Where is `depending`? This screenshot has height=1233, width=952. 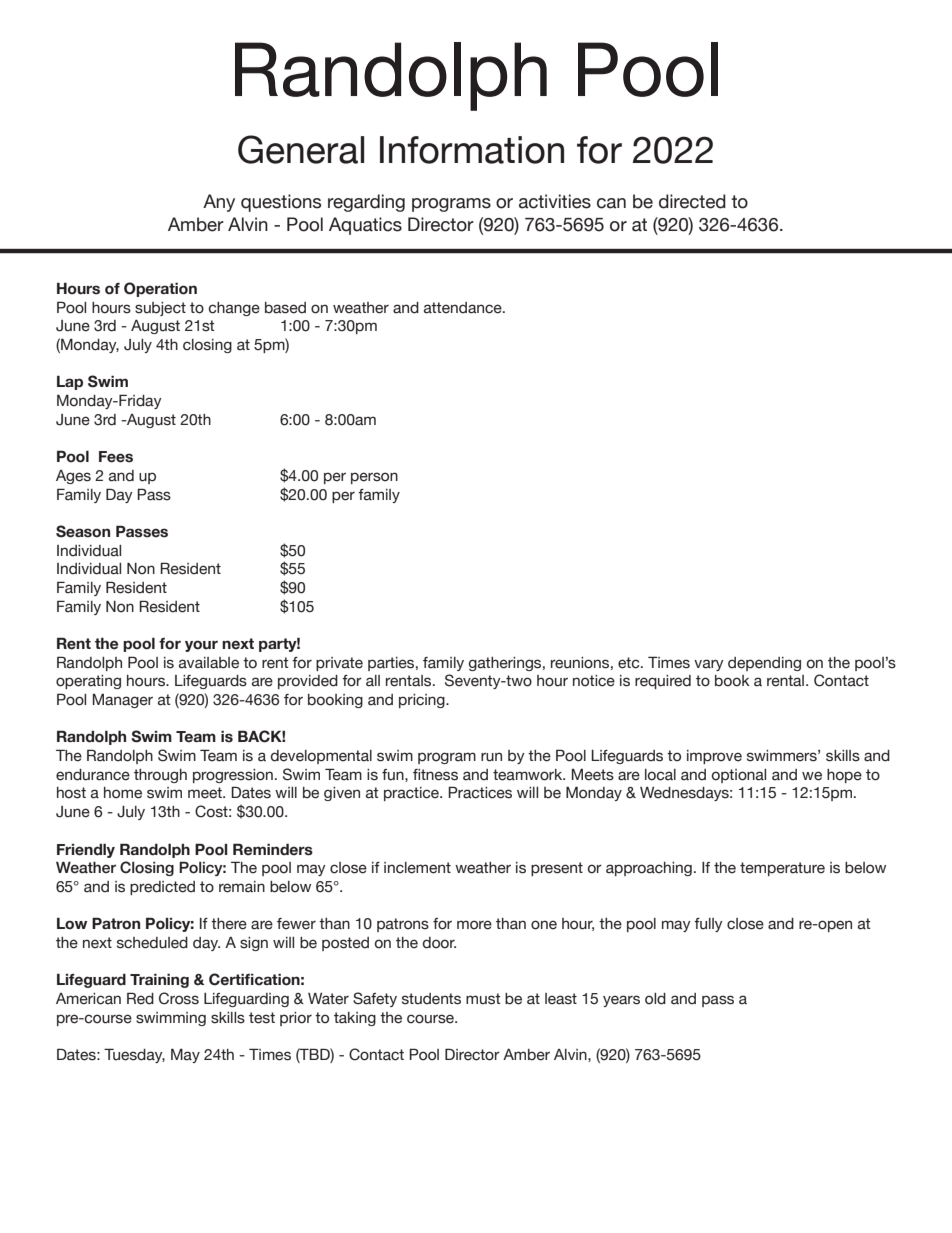
depending is located at coordinates (764, 664).
